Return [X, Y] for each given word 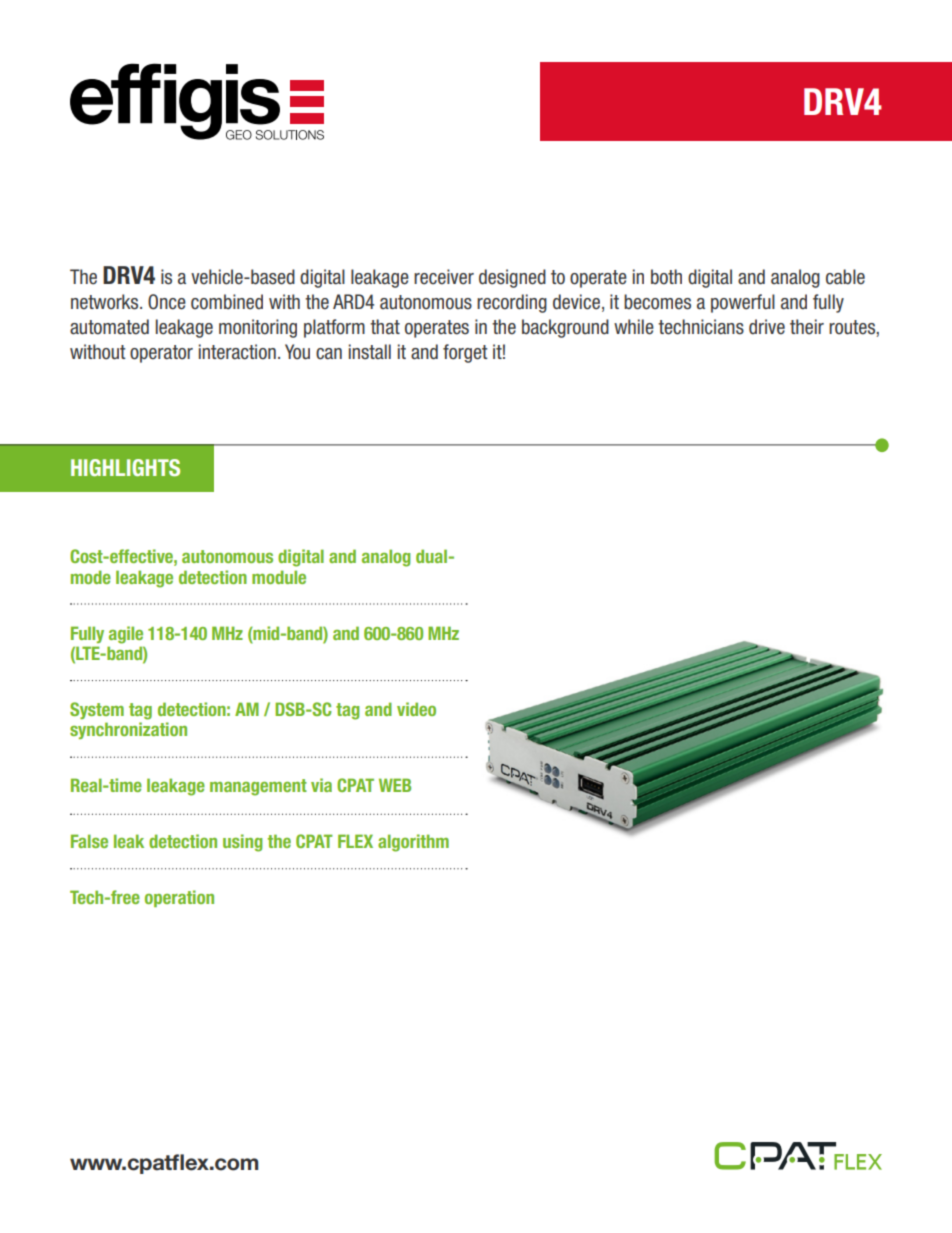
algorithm [413, 843]
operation [179, 898]
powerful [743, 303]
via [321, 785]
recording [512, 303]
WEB [395, 785]
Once [167, 302]
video [416, 709]
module [279, 577]
